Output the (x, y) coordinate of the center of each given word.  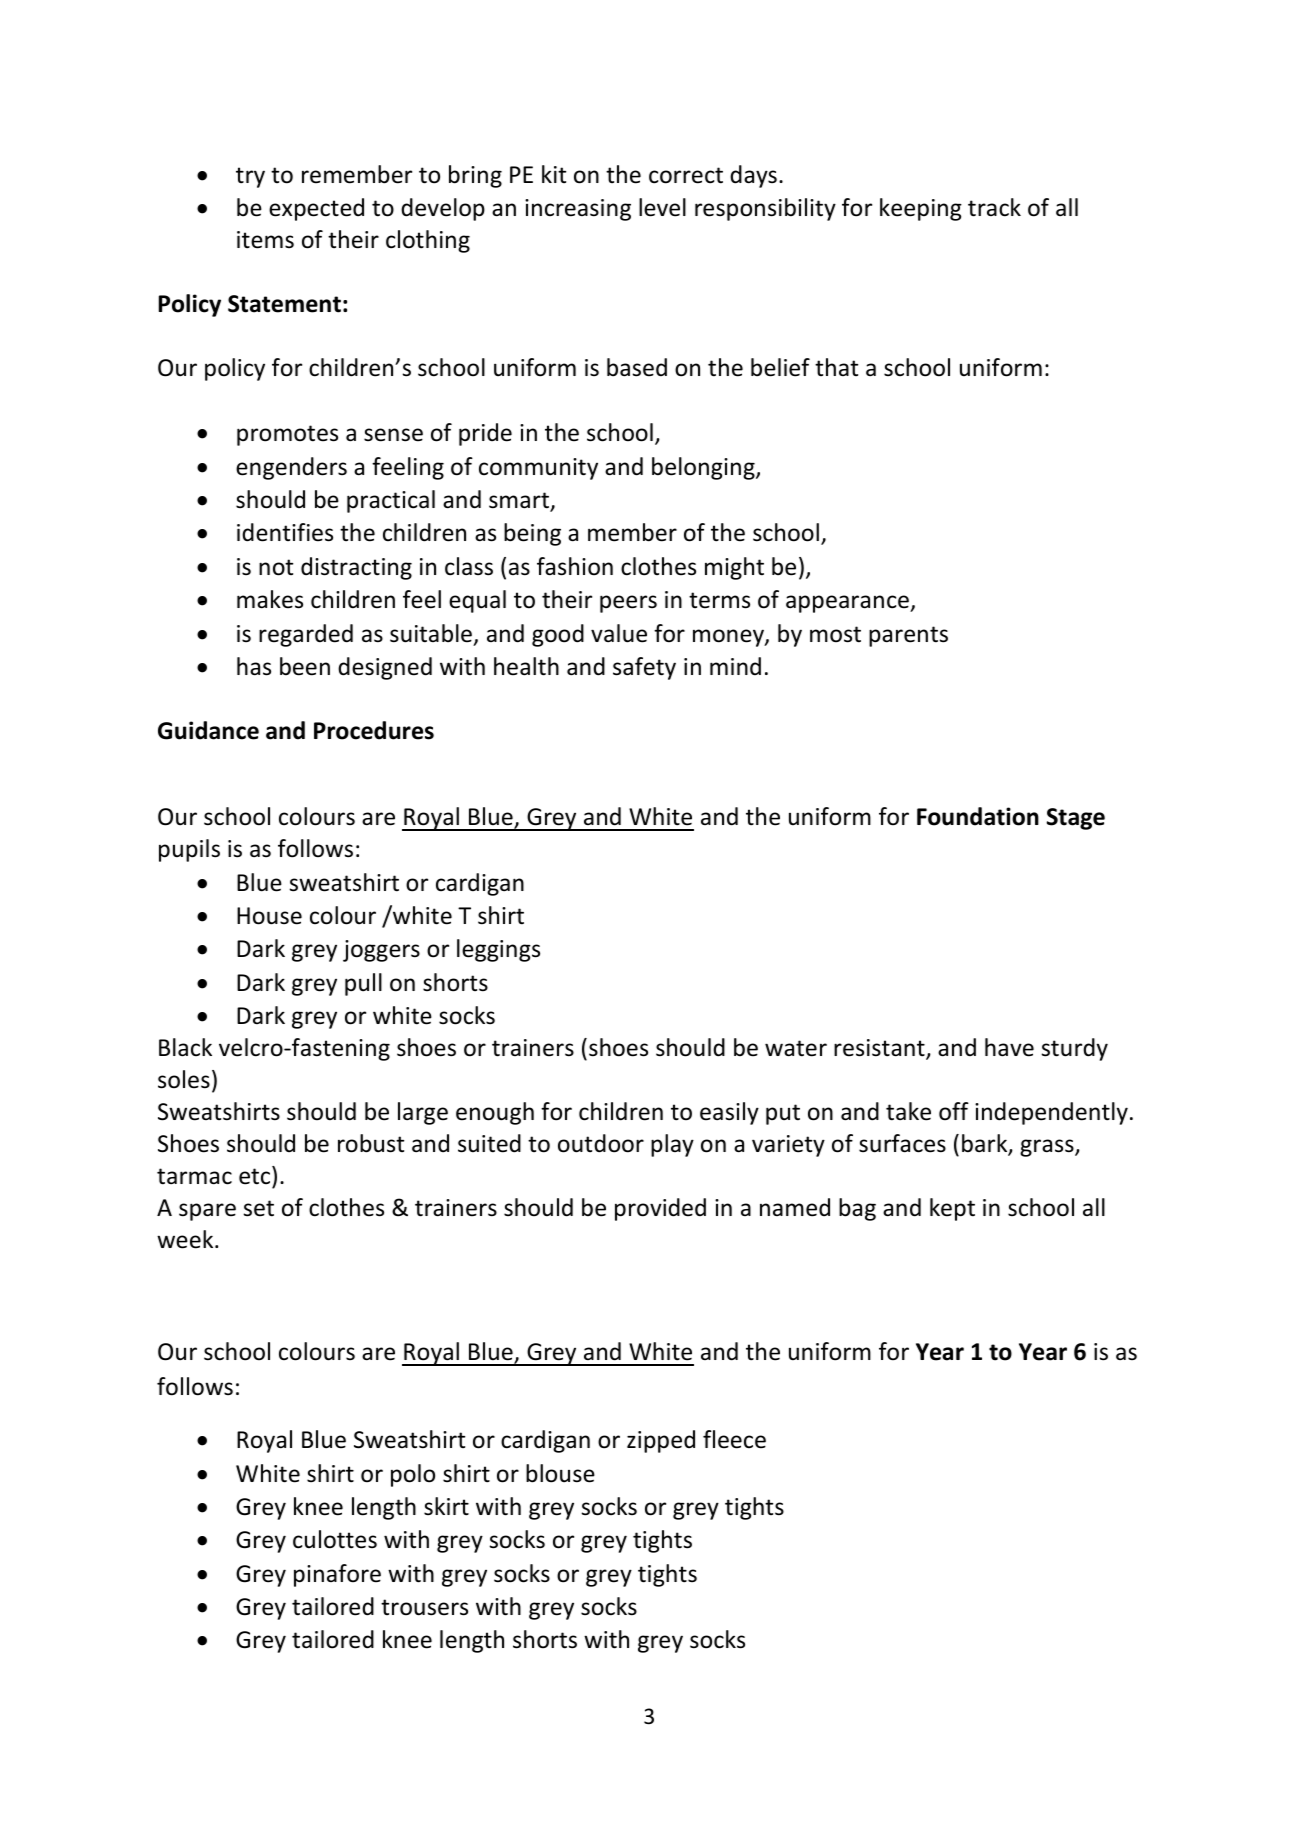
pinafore (337, 1575)
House (269, 916)
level (662, 207)
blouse (560, 1473)
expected (316, 209)
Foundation (978, 816)
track (994, 207)
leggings (498, 950)
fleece (734, 1439)
